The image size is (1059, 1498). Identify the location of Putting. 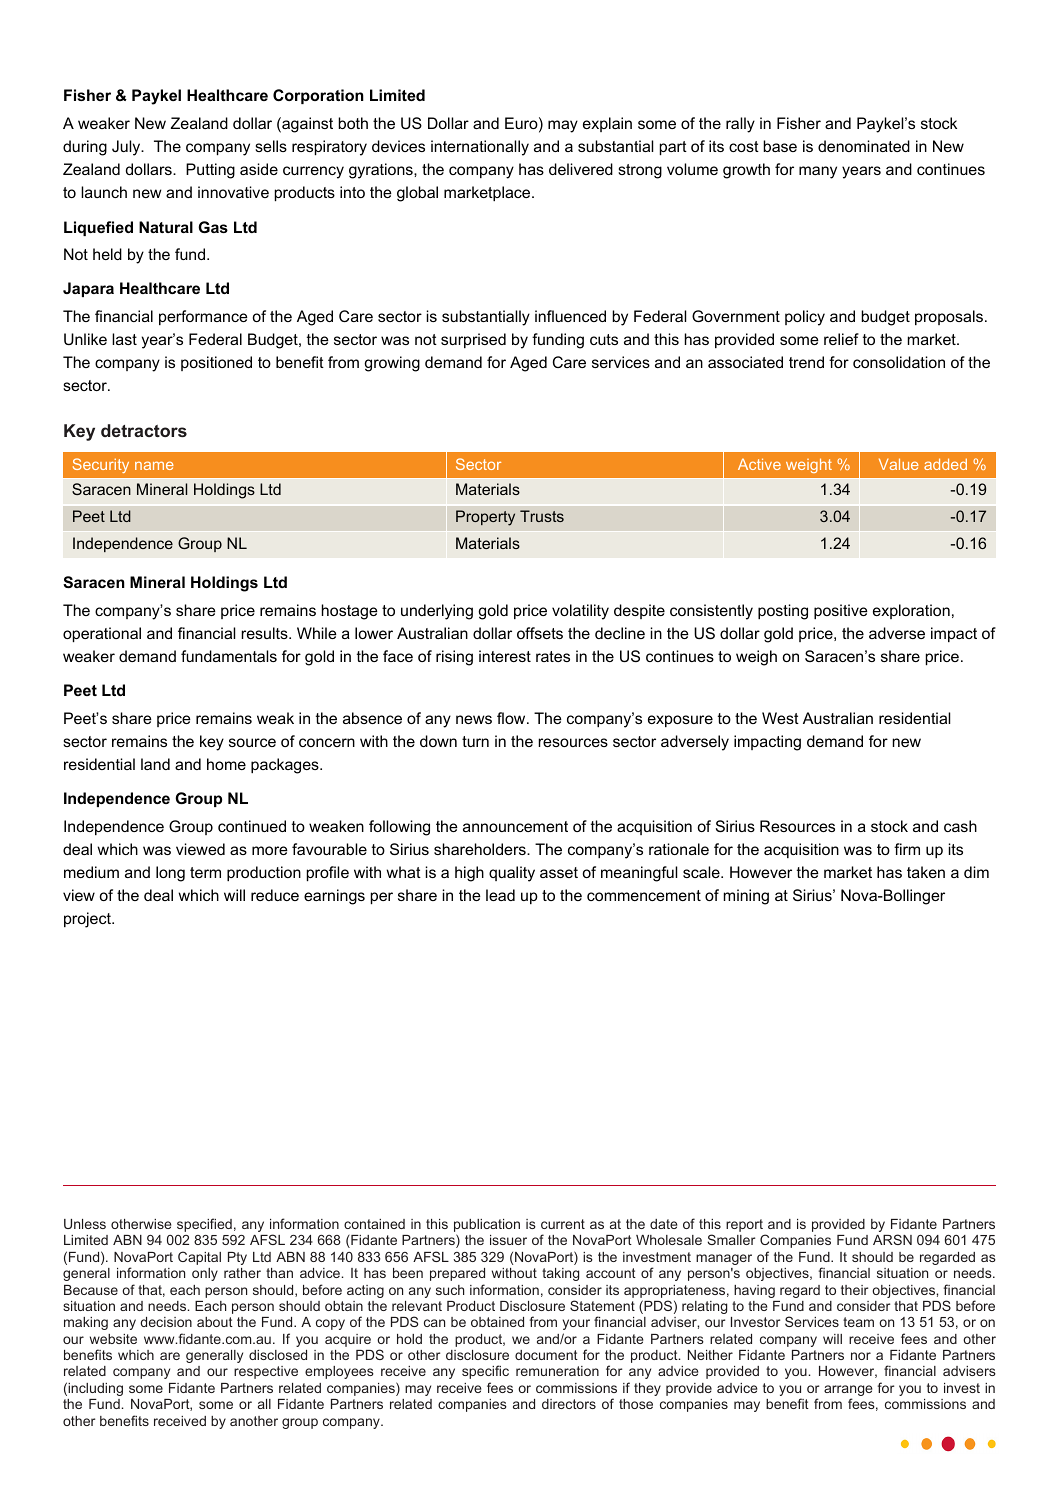
(210, 171).
